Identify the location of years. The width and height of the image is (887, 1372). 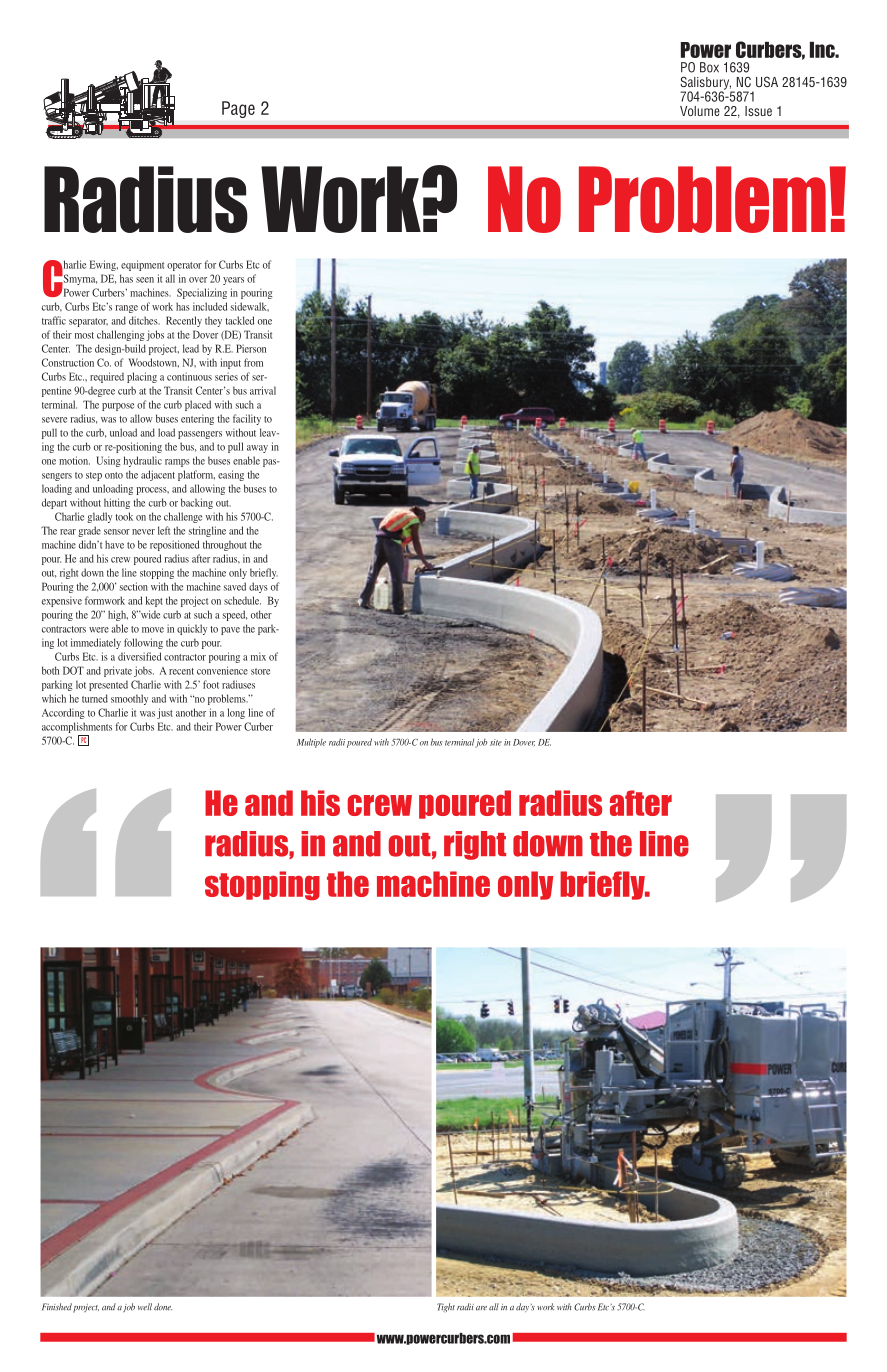
(233, 281).
